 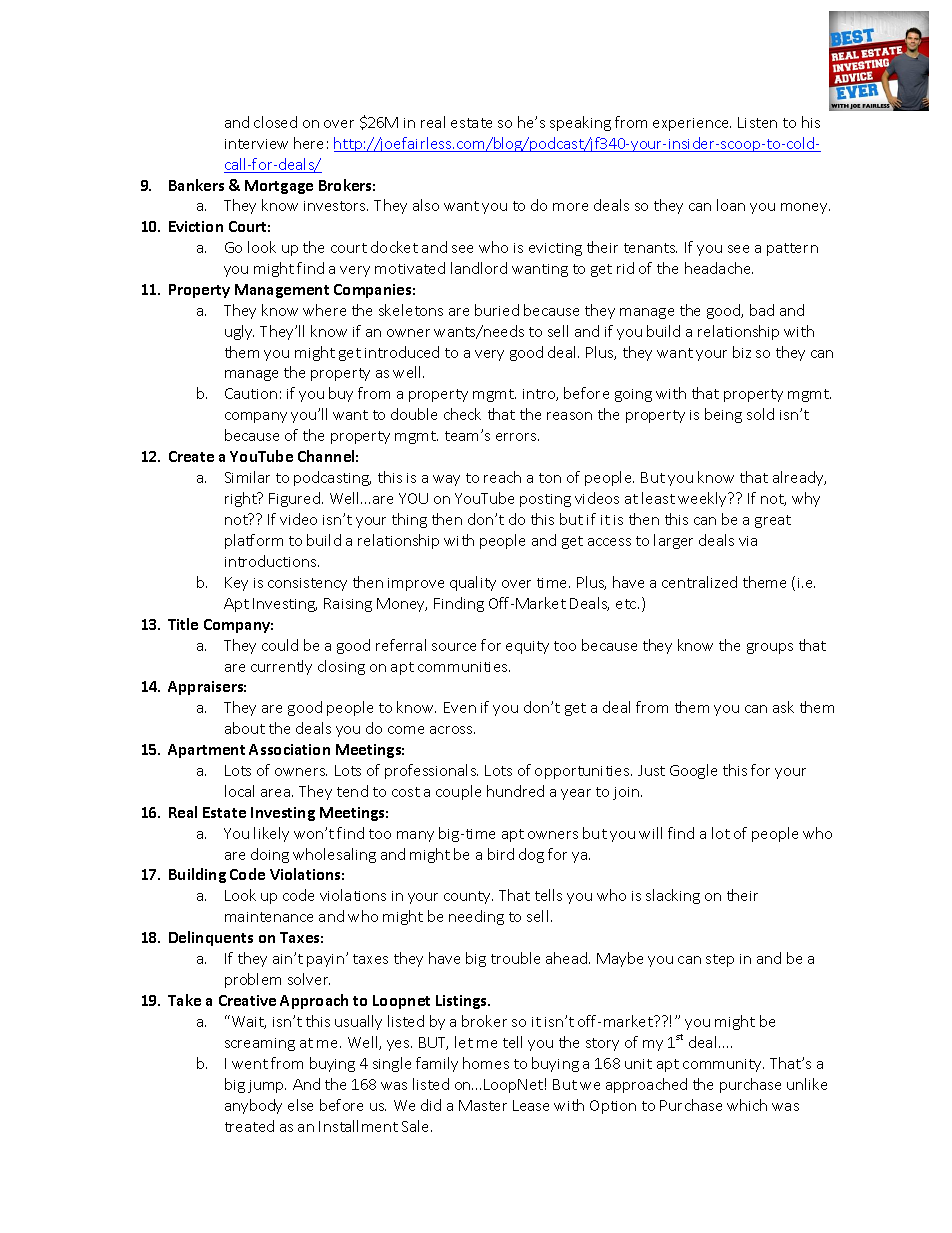 I want to click on speaking, so click(x=580, y=123).
